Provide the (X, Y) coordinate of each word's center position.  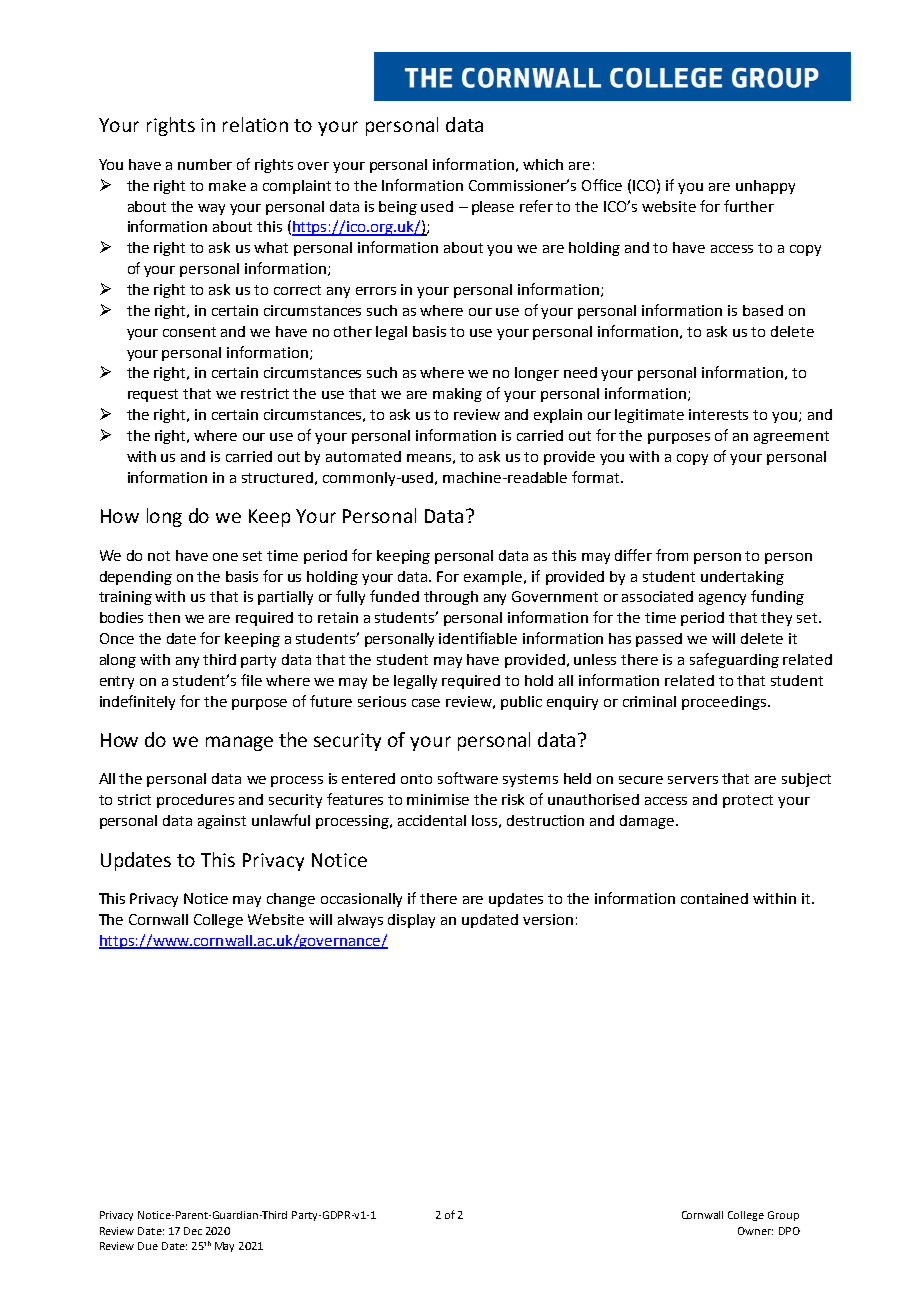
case (426, 703)
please (493, 208)
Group (783, 1216)
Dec (193, 1231)
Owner (755, 1231)
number (205, 164)
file (251, 680)
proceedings (724, 703)
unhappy (765, 187)
